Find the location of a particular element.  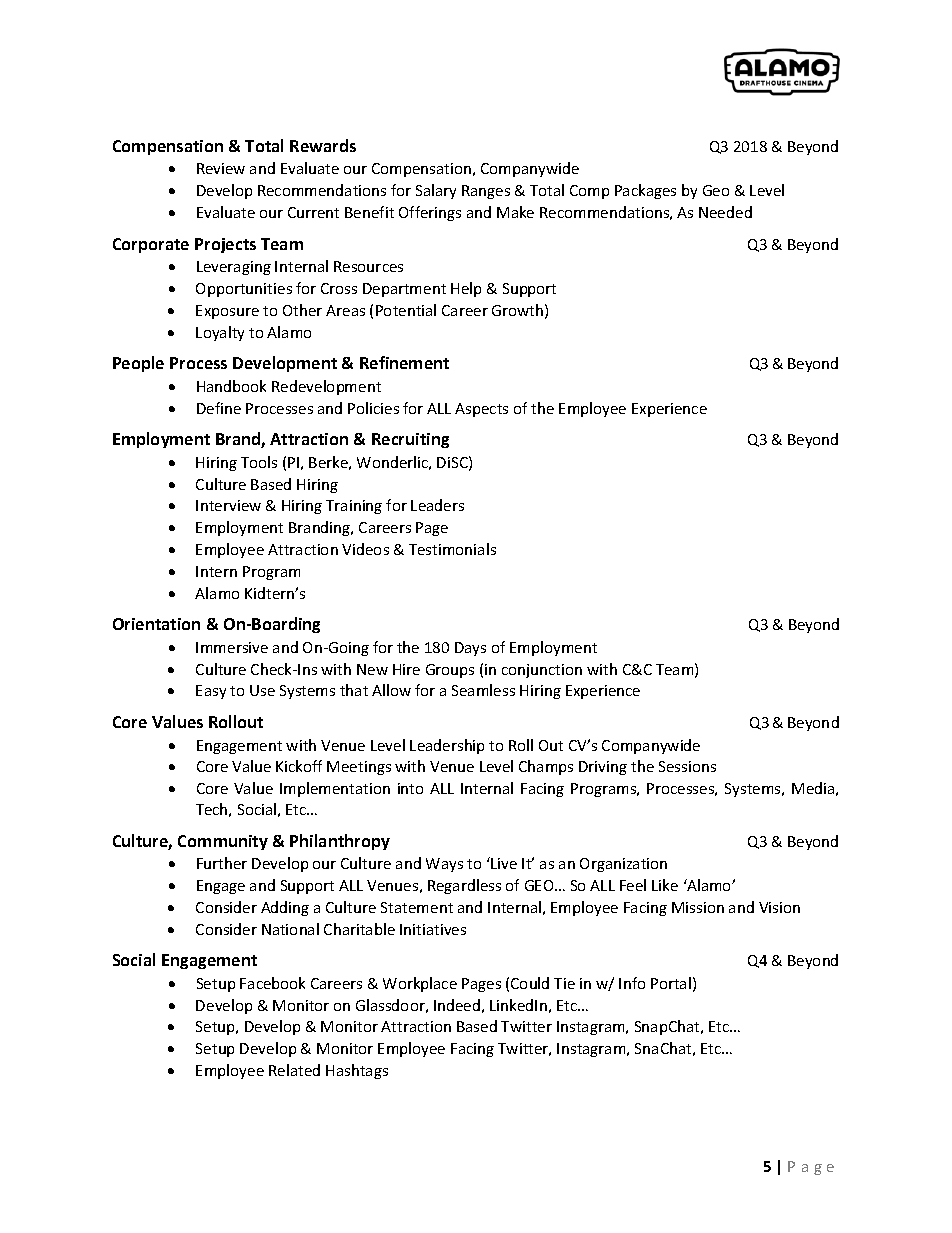

Workplace is located at coordinates (420, 984).
